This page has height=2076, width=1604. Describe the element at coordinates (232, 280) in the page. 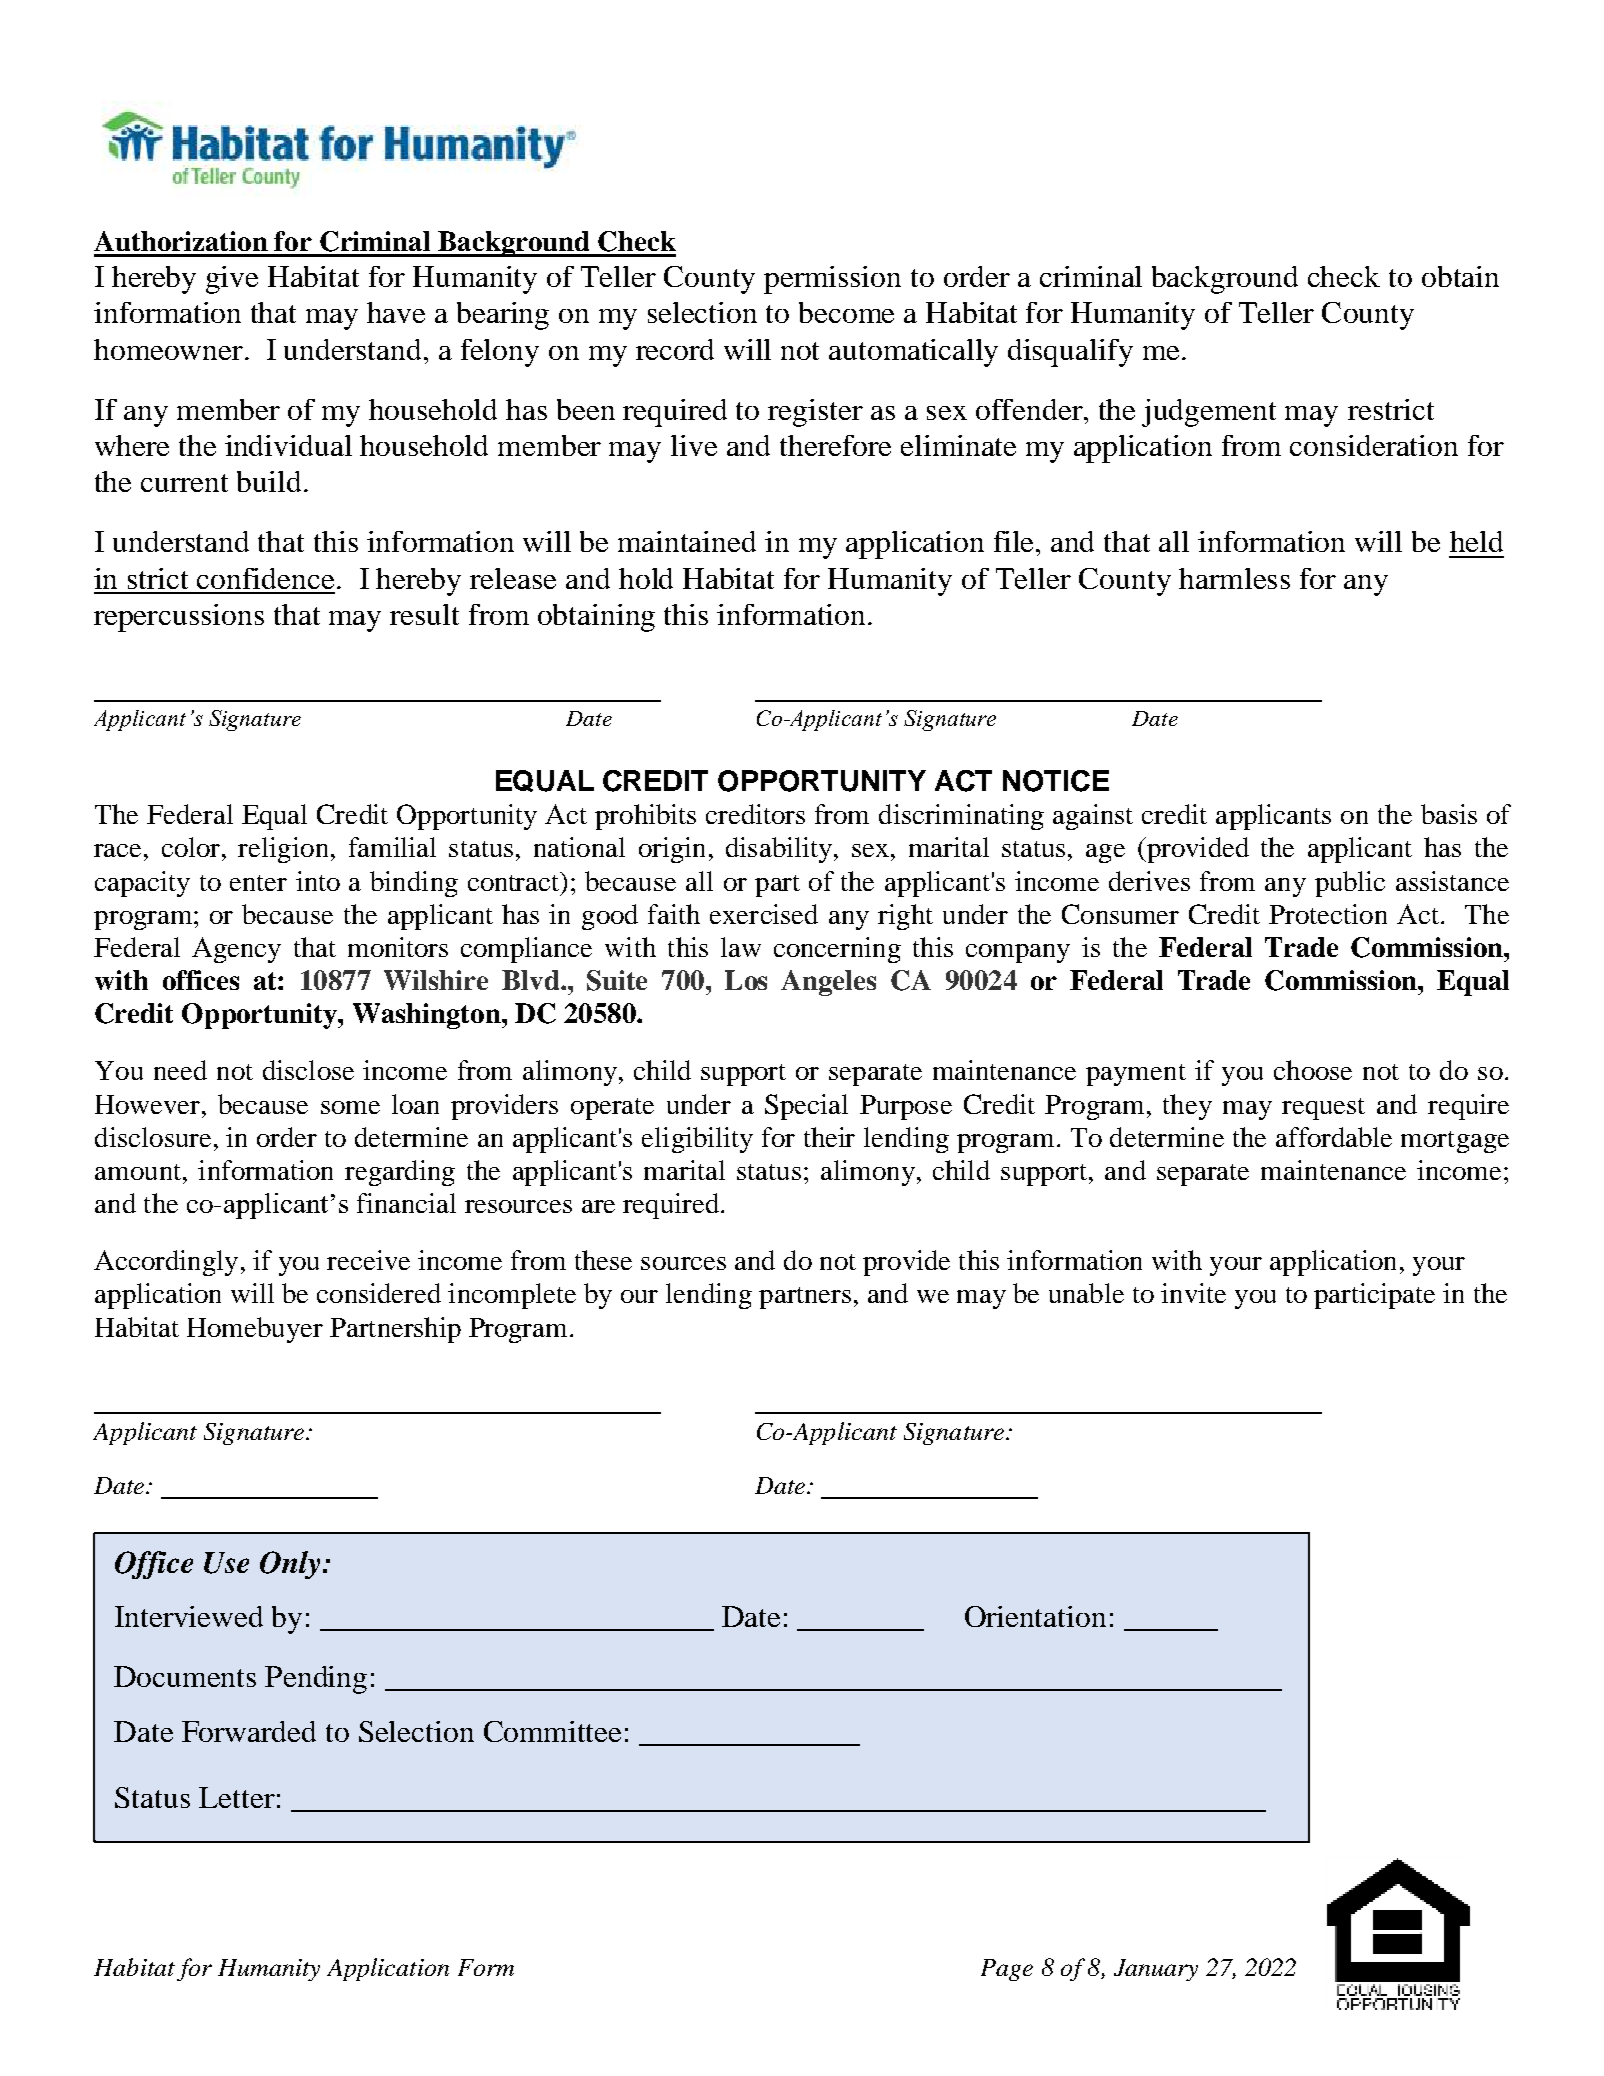

I see `give` at that location.
